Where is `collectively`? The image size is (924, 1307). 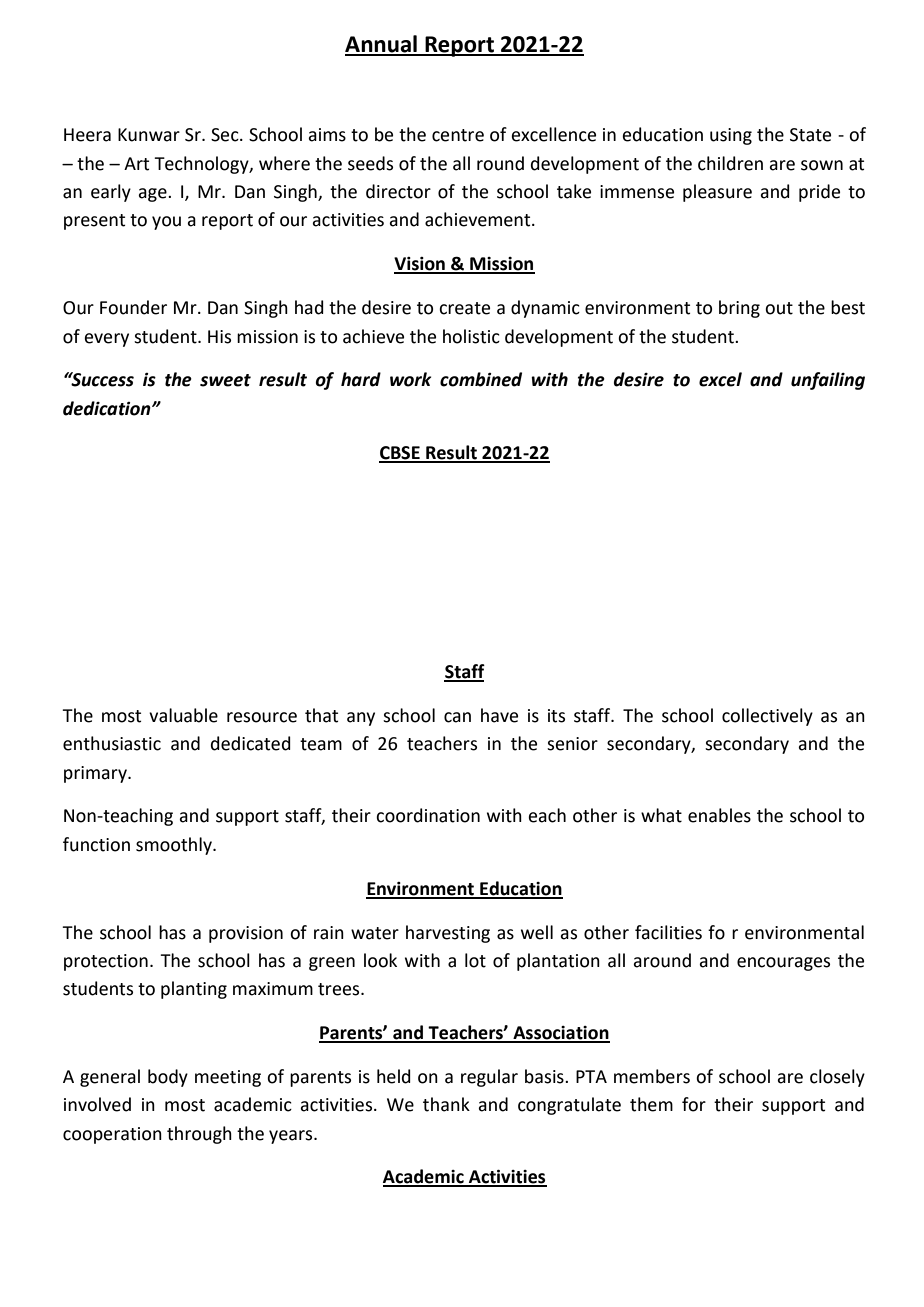
collectively is located at coordinates (767, 717).
